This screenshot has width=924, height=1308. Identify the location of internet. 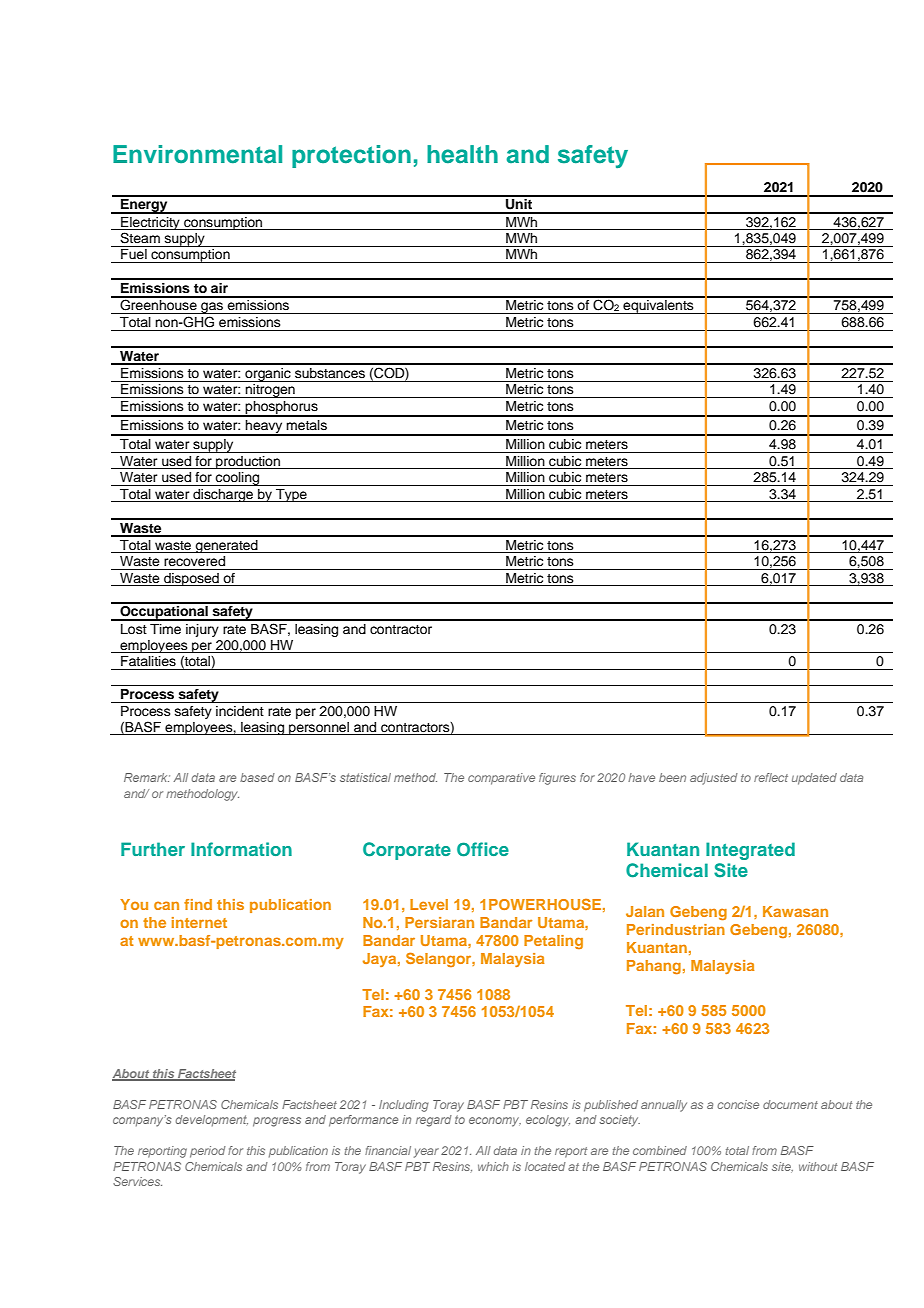
(199, 922).
